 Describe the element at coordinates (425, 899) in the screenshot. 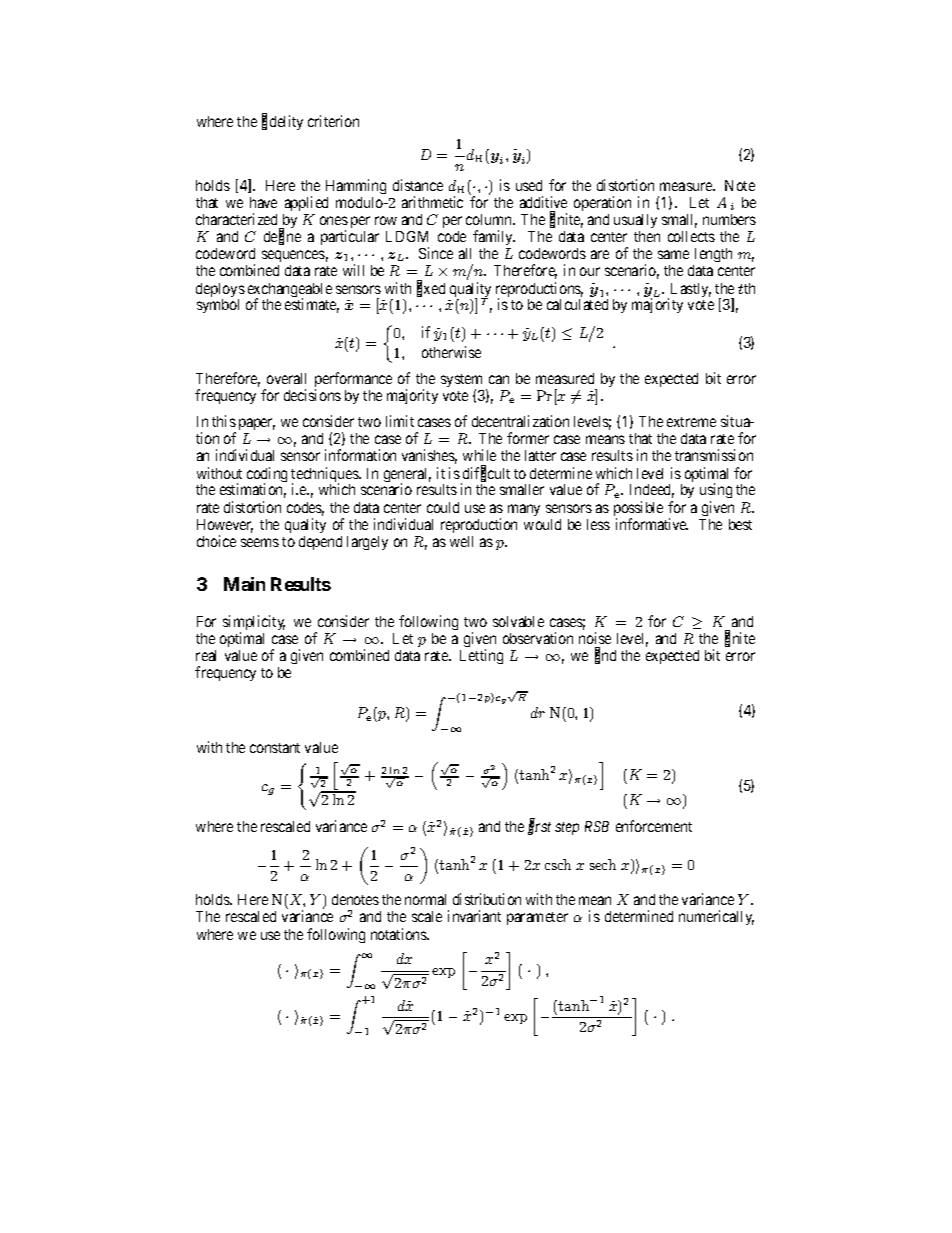

I see `normal` at that location.
